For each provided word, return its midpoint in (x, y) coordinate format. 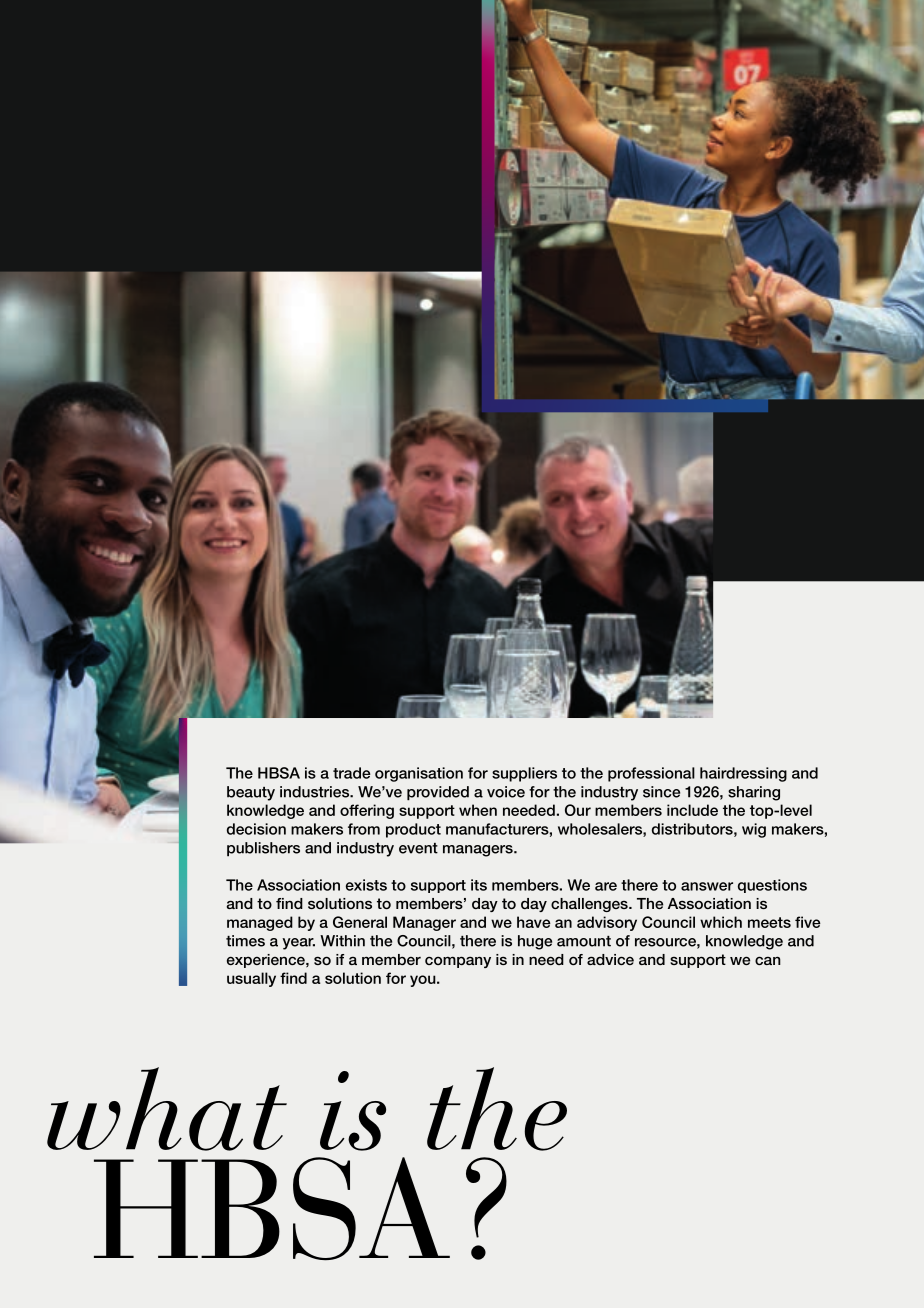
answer (707, 886)
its (479, 885)
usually (251, 979)
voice (506, 792)
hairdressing (743, 774)
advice (610, 959)
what (167, 1109)
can (768, 960)
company (458, 961)
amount (584, 941)
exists (366, 885)
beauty (251, 793)
